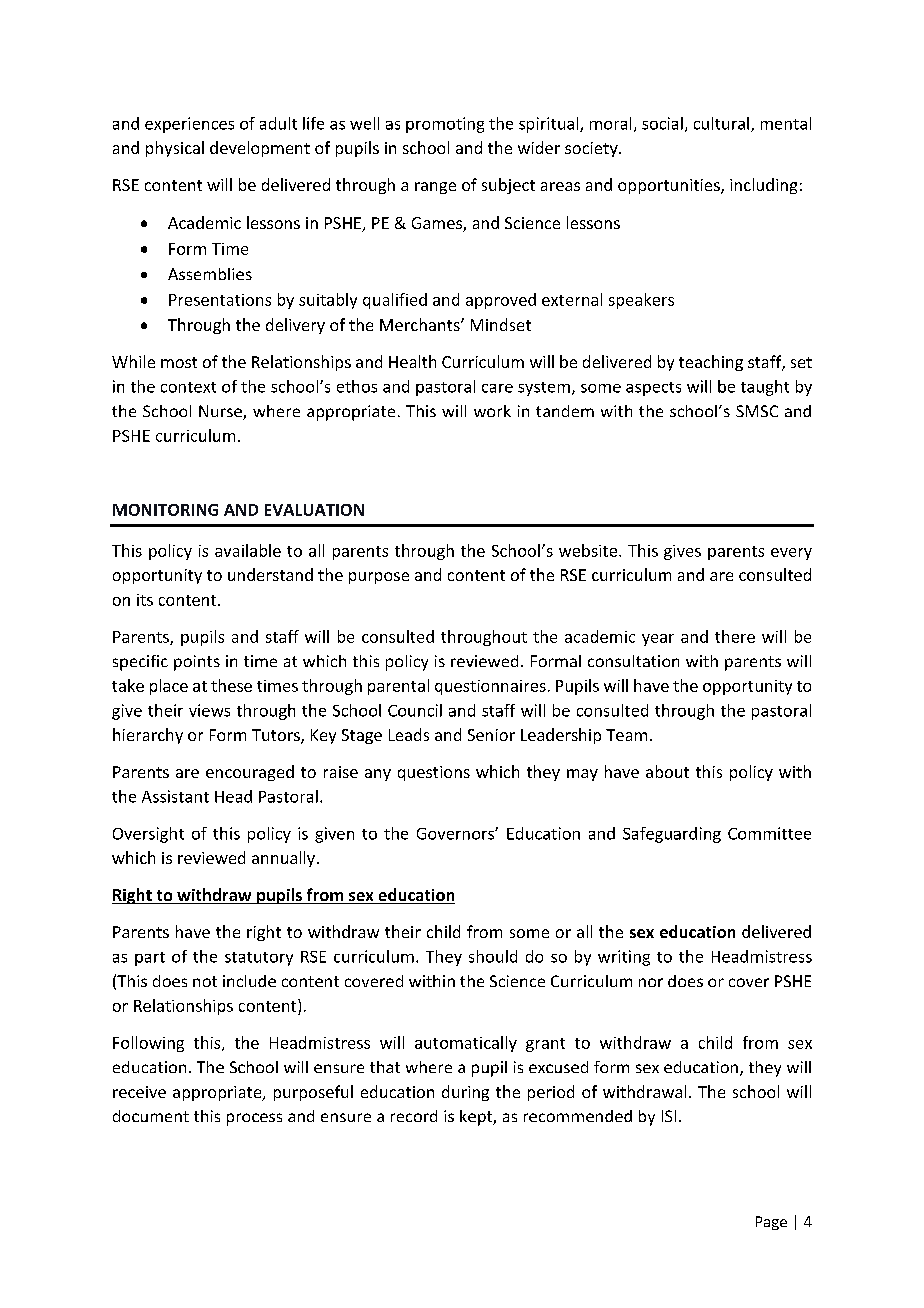 This page has height=1308, width=924. Describe the element at coordinates (221, 412) in the page. I see `Nurse` at that location.
